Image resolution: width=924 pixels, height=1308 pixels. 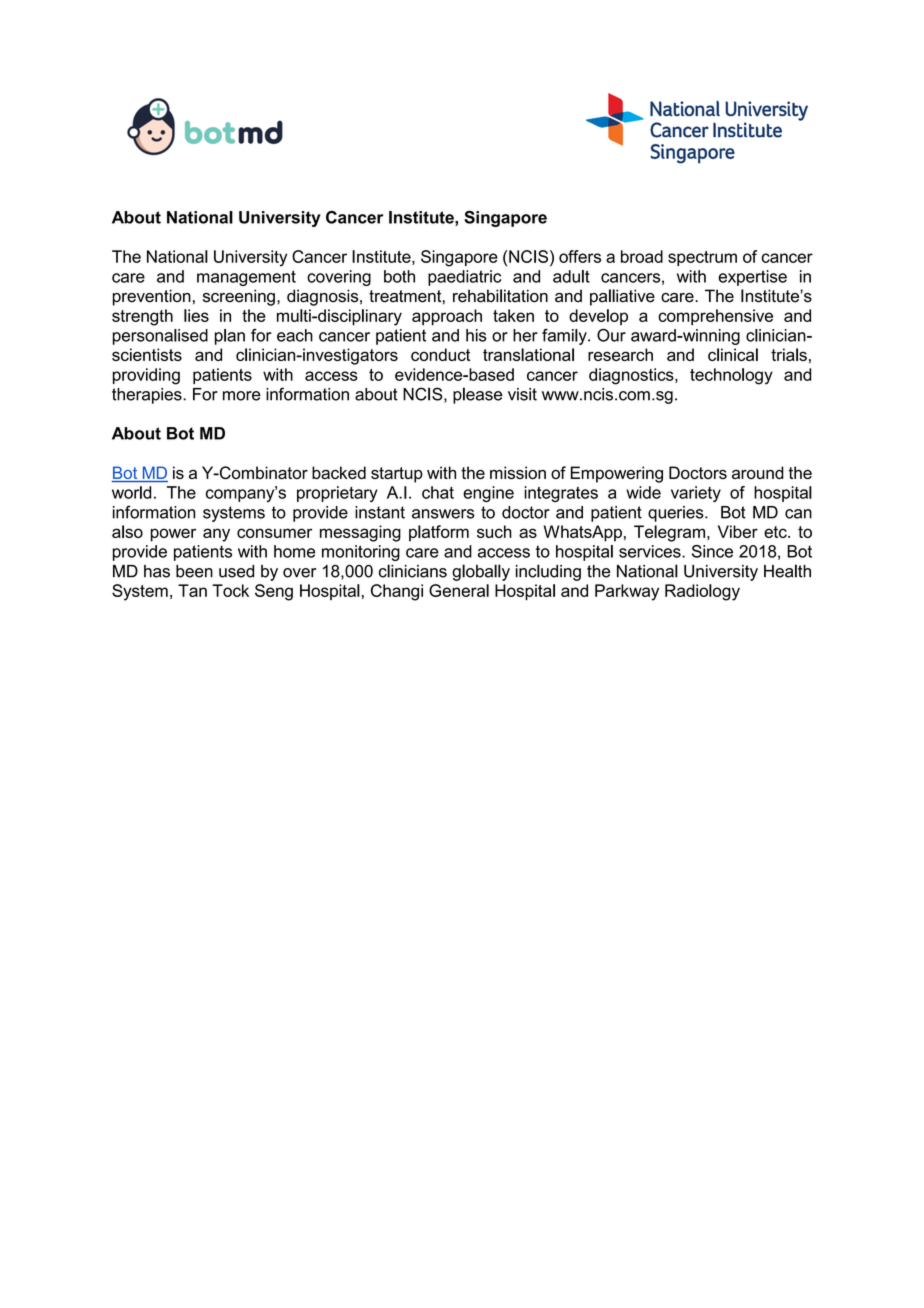 What do you see at coordinates (440, 354) in the screenshot?
I see `conduct` at bounding box center [440, 354].
